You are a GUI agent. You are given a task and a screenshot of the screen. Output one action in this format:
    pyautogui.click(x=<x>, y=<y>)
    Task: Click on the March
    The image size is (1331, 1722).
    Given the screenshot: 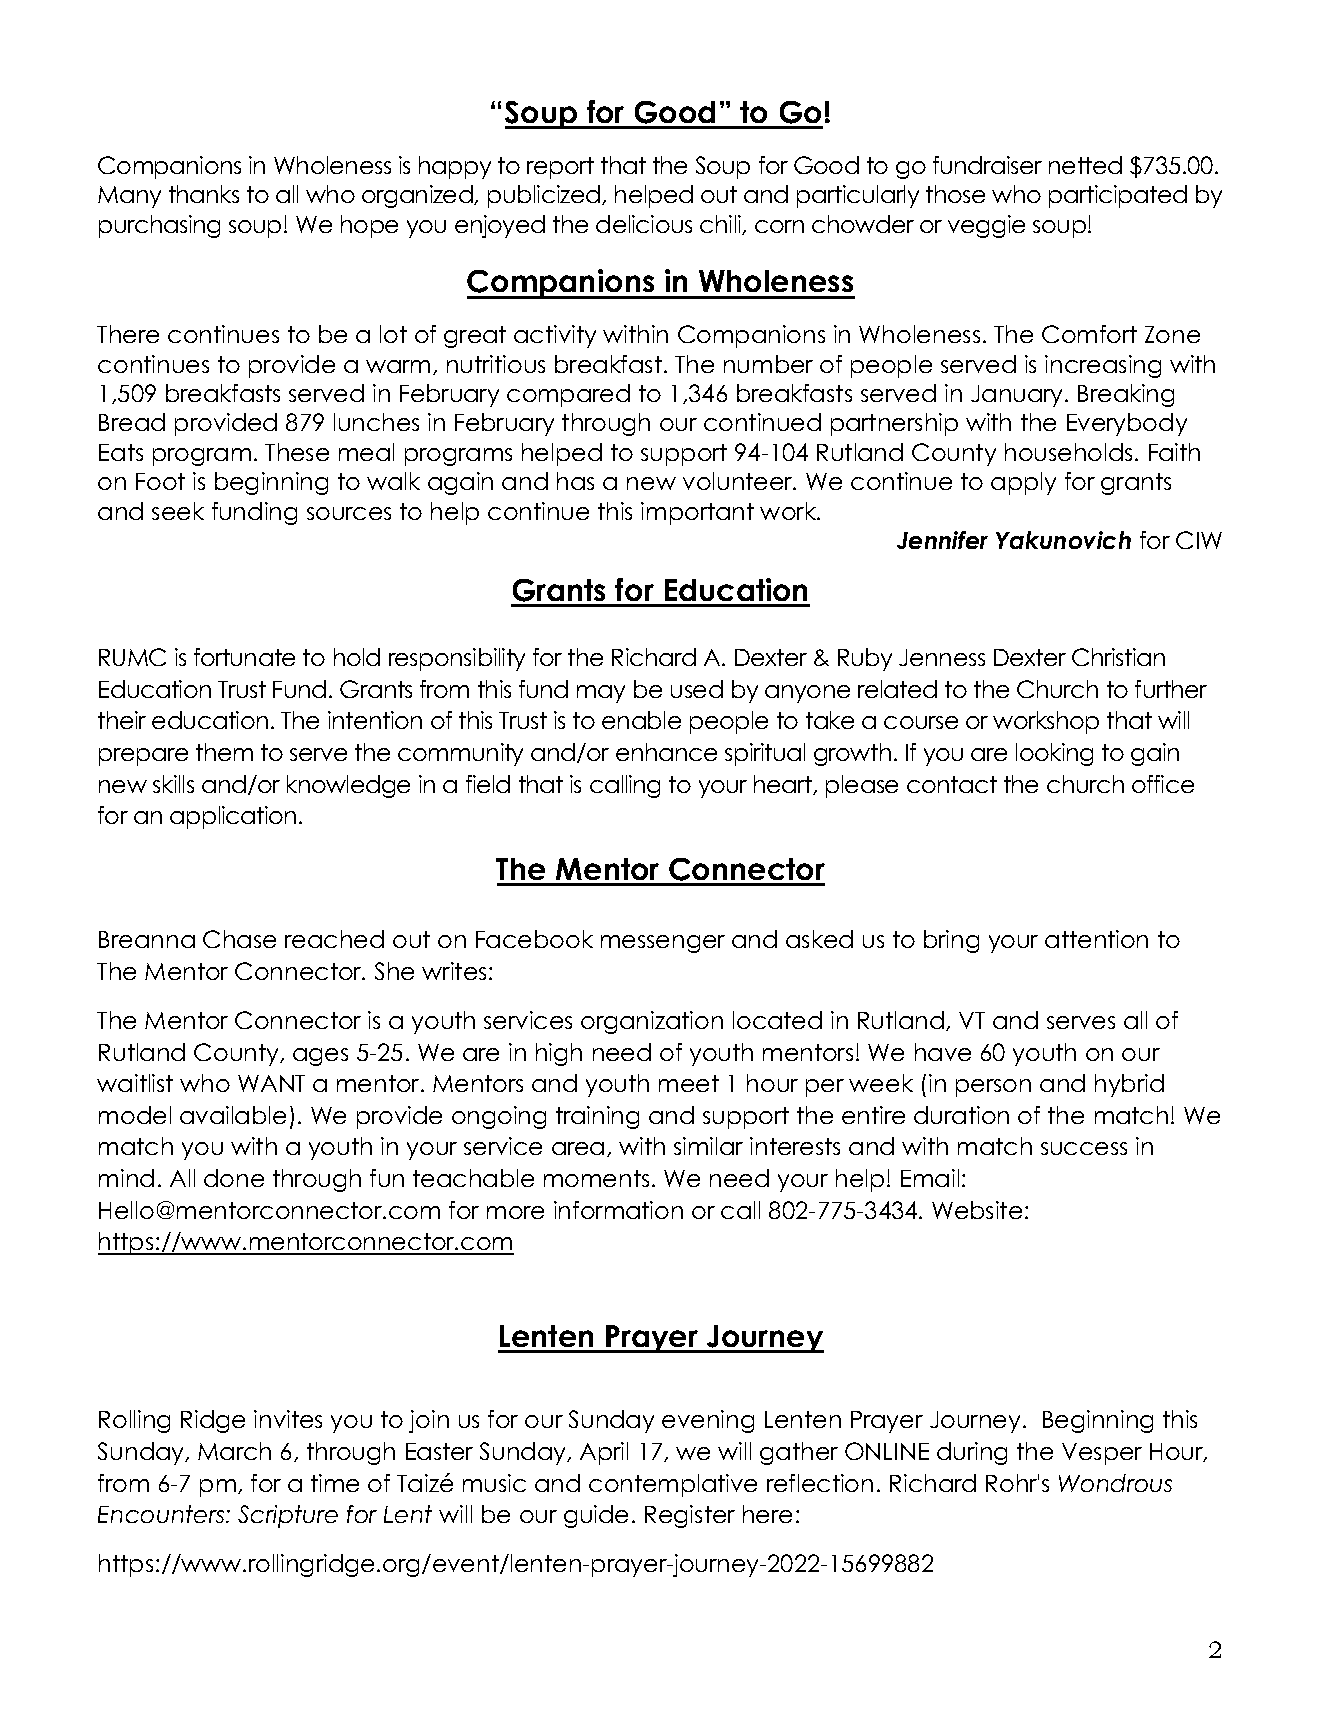 What is the action you would take?
    pyautogui.click(x=234, y=1451)
